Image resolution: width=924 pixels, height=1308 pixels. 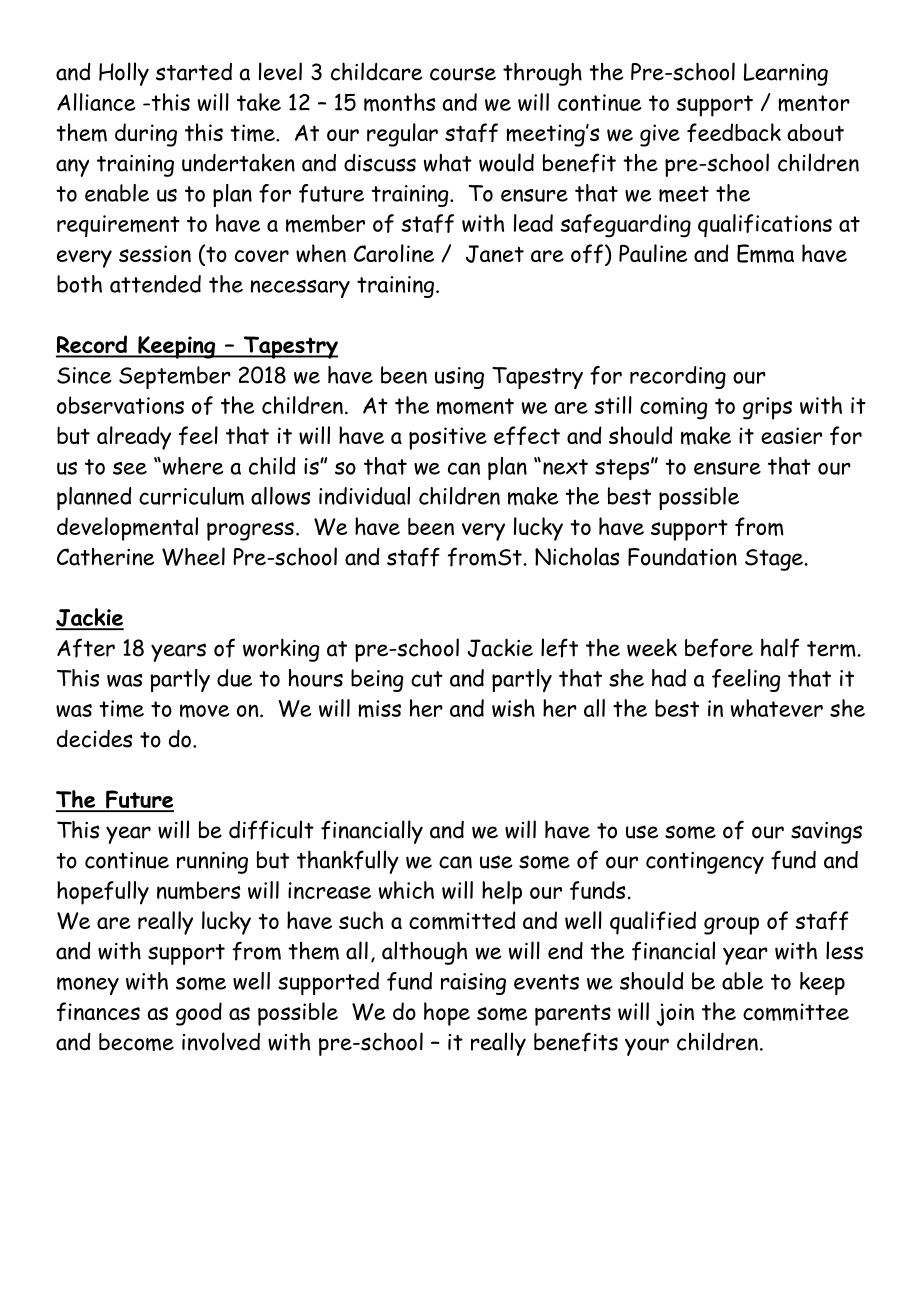 I want to click on move, so click(x=204, y=711).
